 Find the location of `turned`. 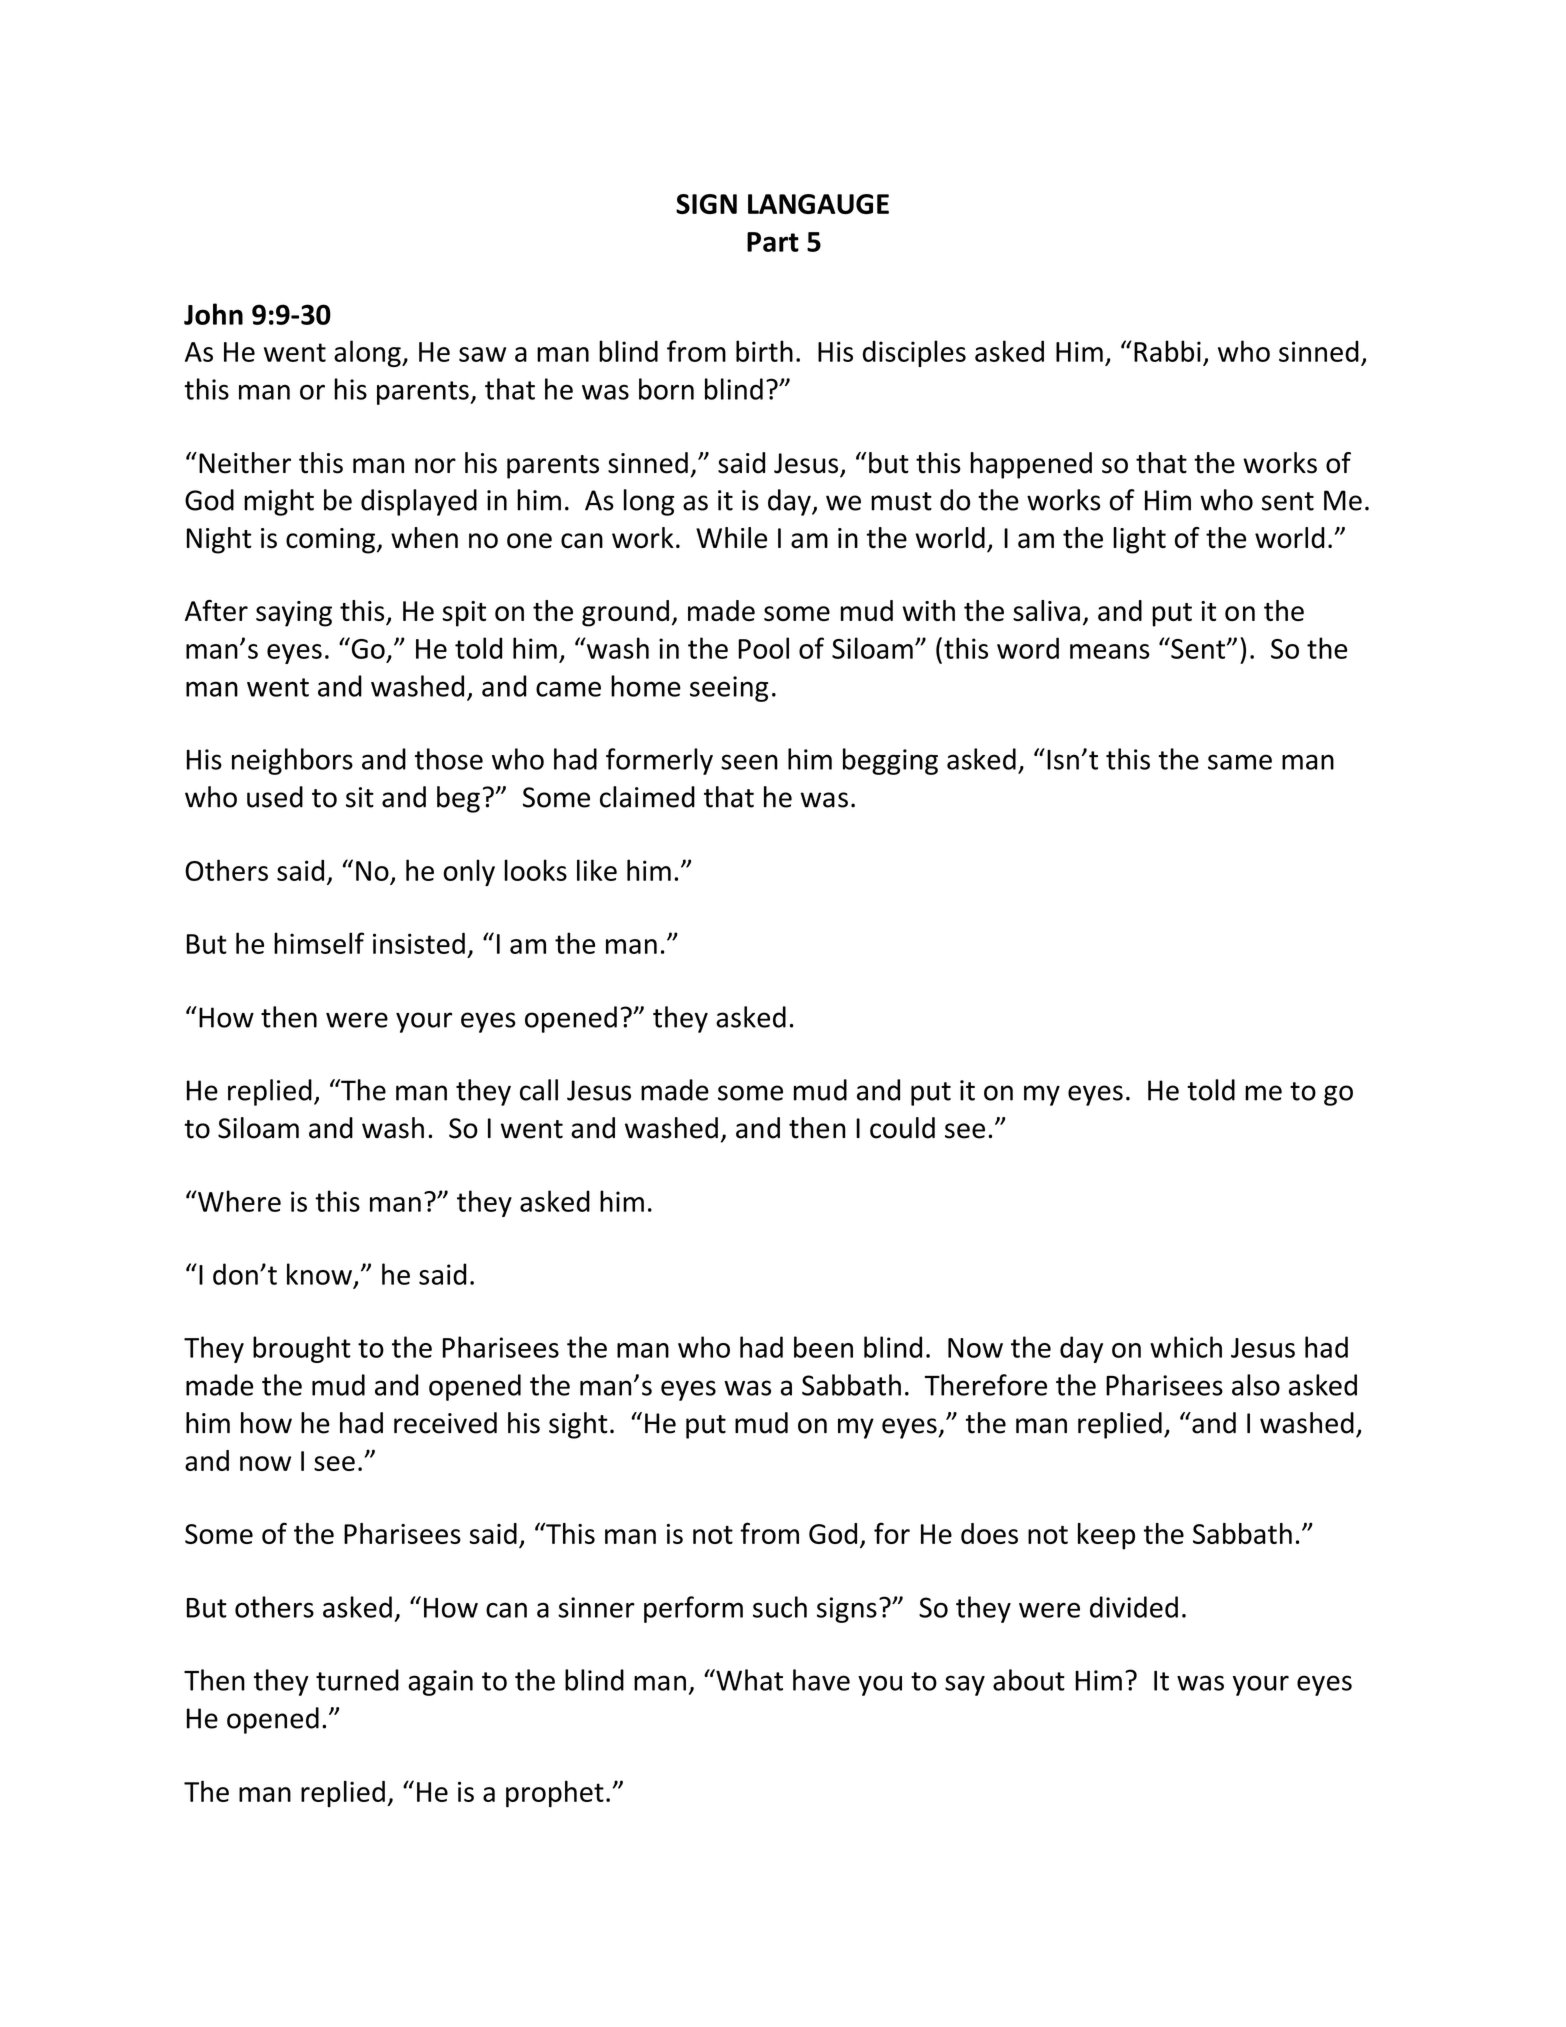

turned is located at coordinates (357, 1680).
